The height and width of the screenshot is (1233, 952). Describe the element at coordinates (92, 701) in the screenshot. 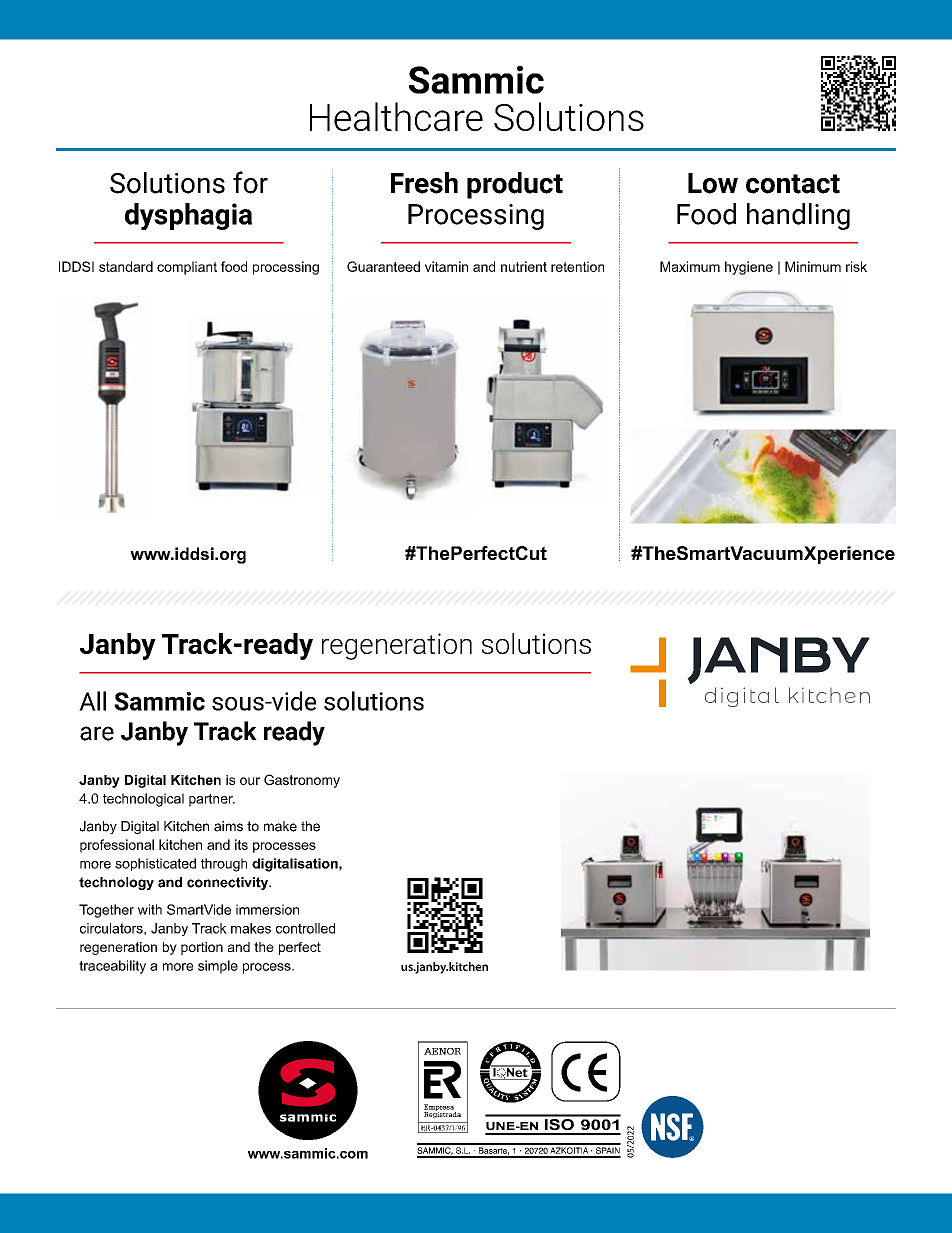

I see `All` at that location.
